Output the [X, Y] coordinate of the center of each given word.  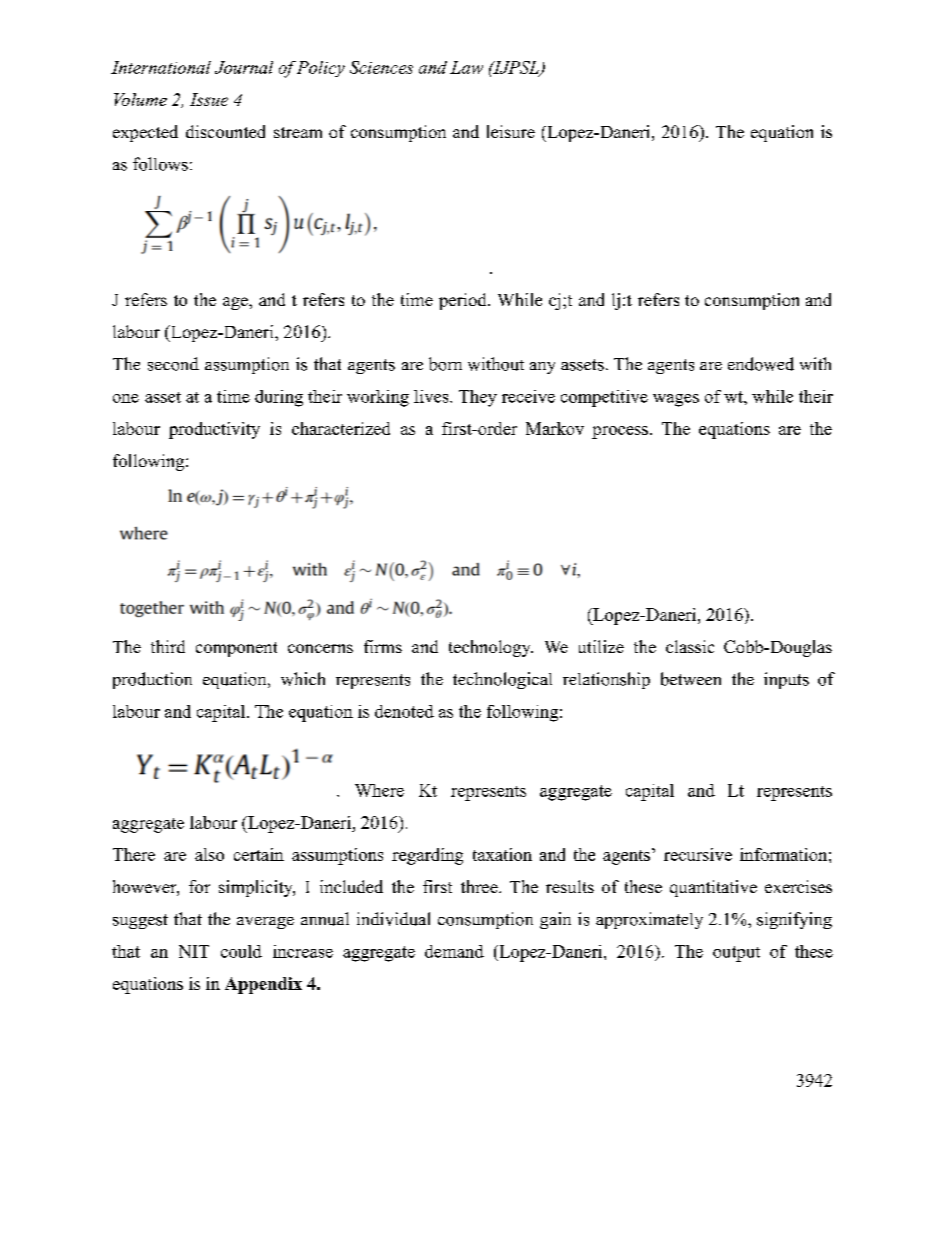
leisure [511, 131]
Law [466, 67]
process [620, 432]
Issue [209, 99]
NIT [194, 951]
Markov [555, 428]
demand [454, 951]
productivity [214, 430]
